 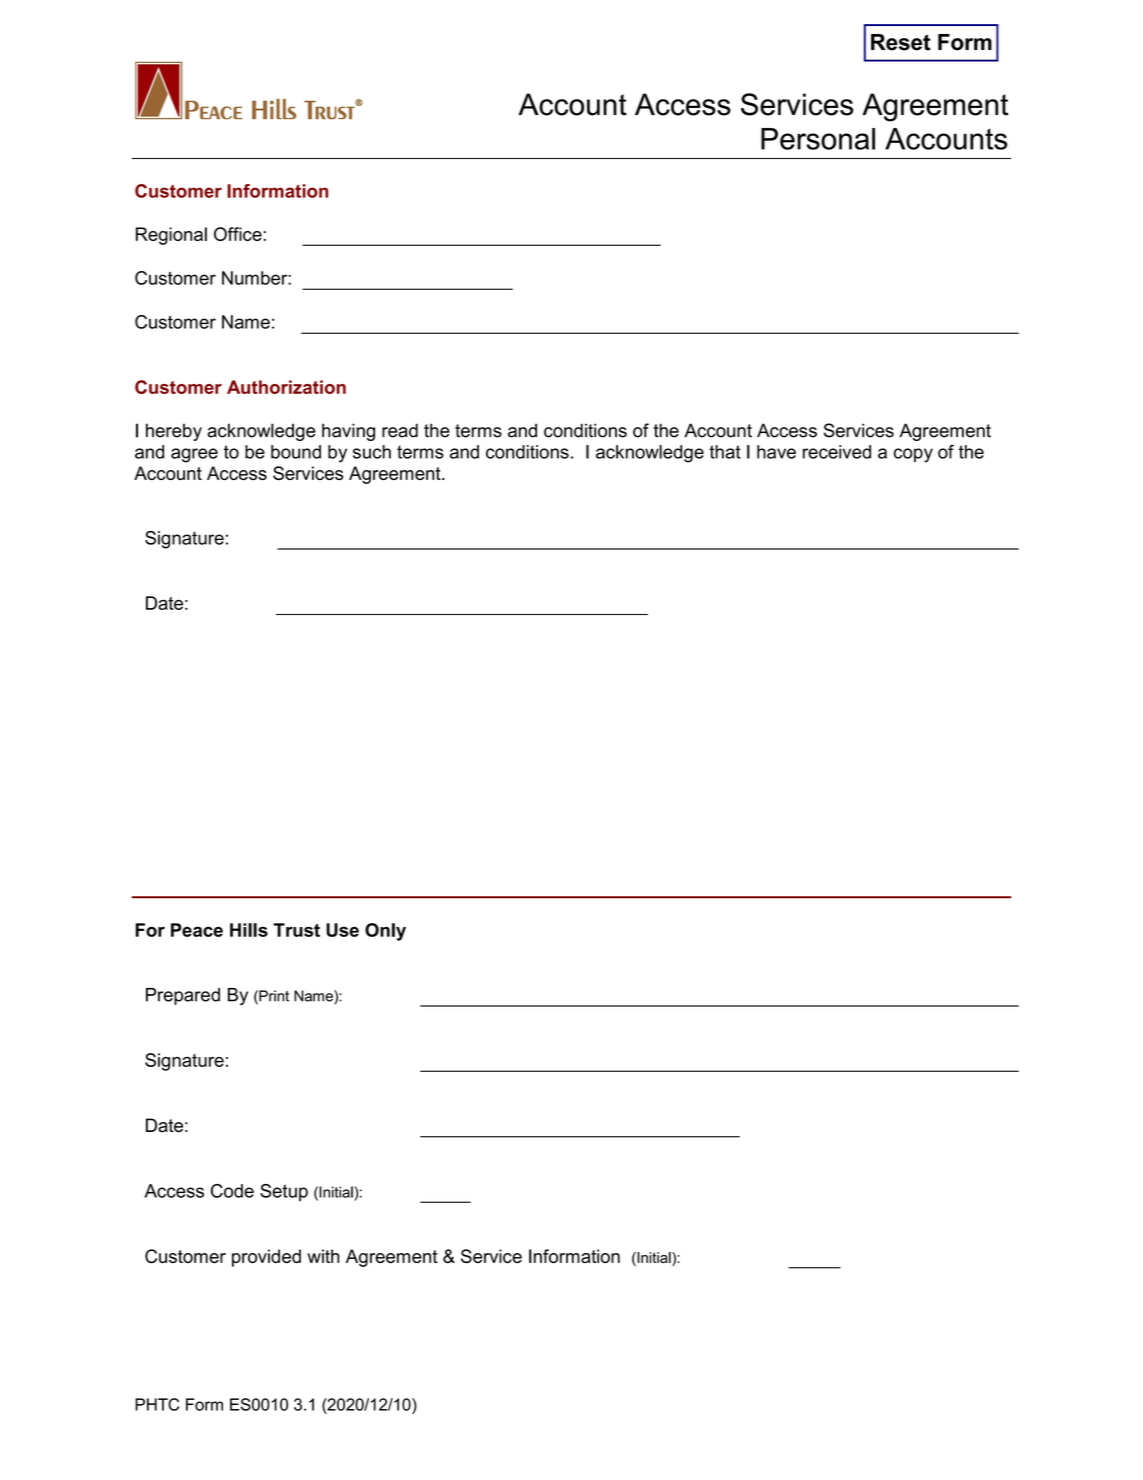 I want to click on read, so click(x=400, y=430).
